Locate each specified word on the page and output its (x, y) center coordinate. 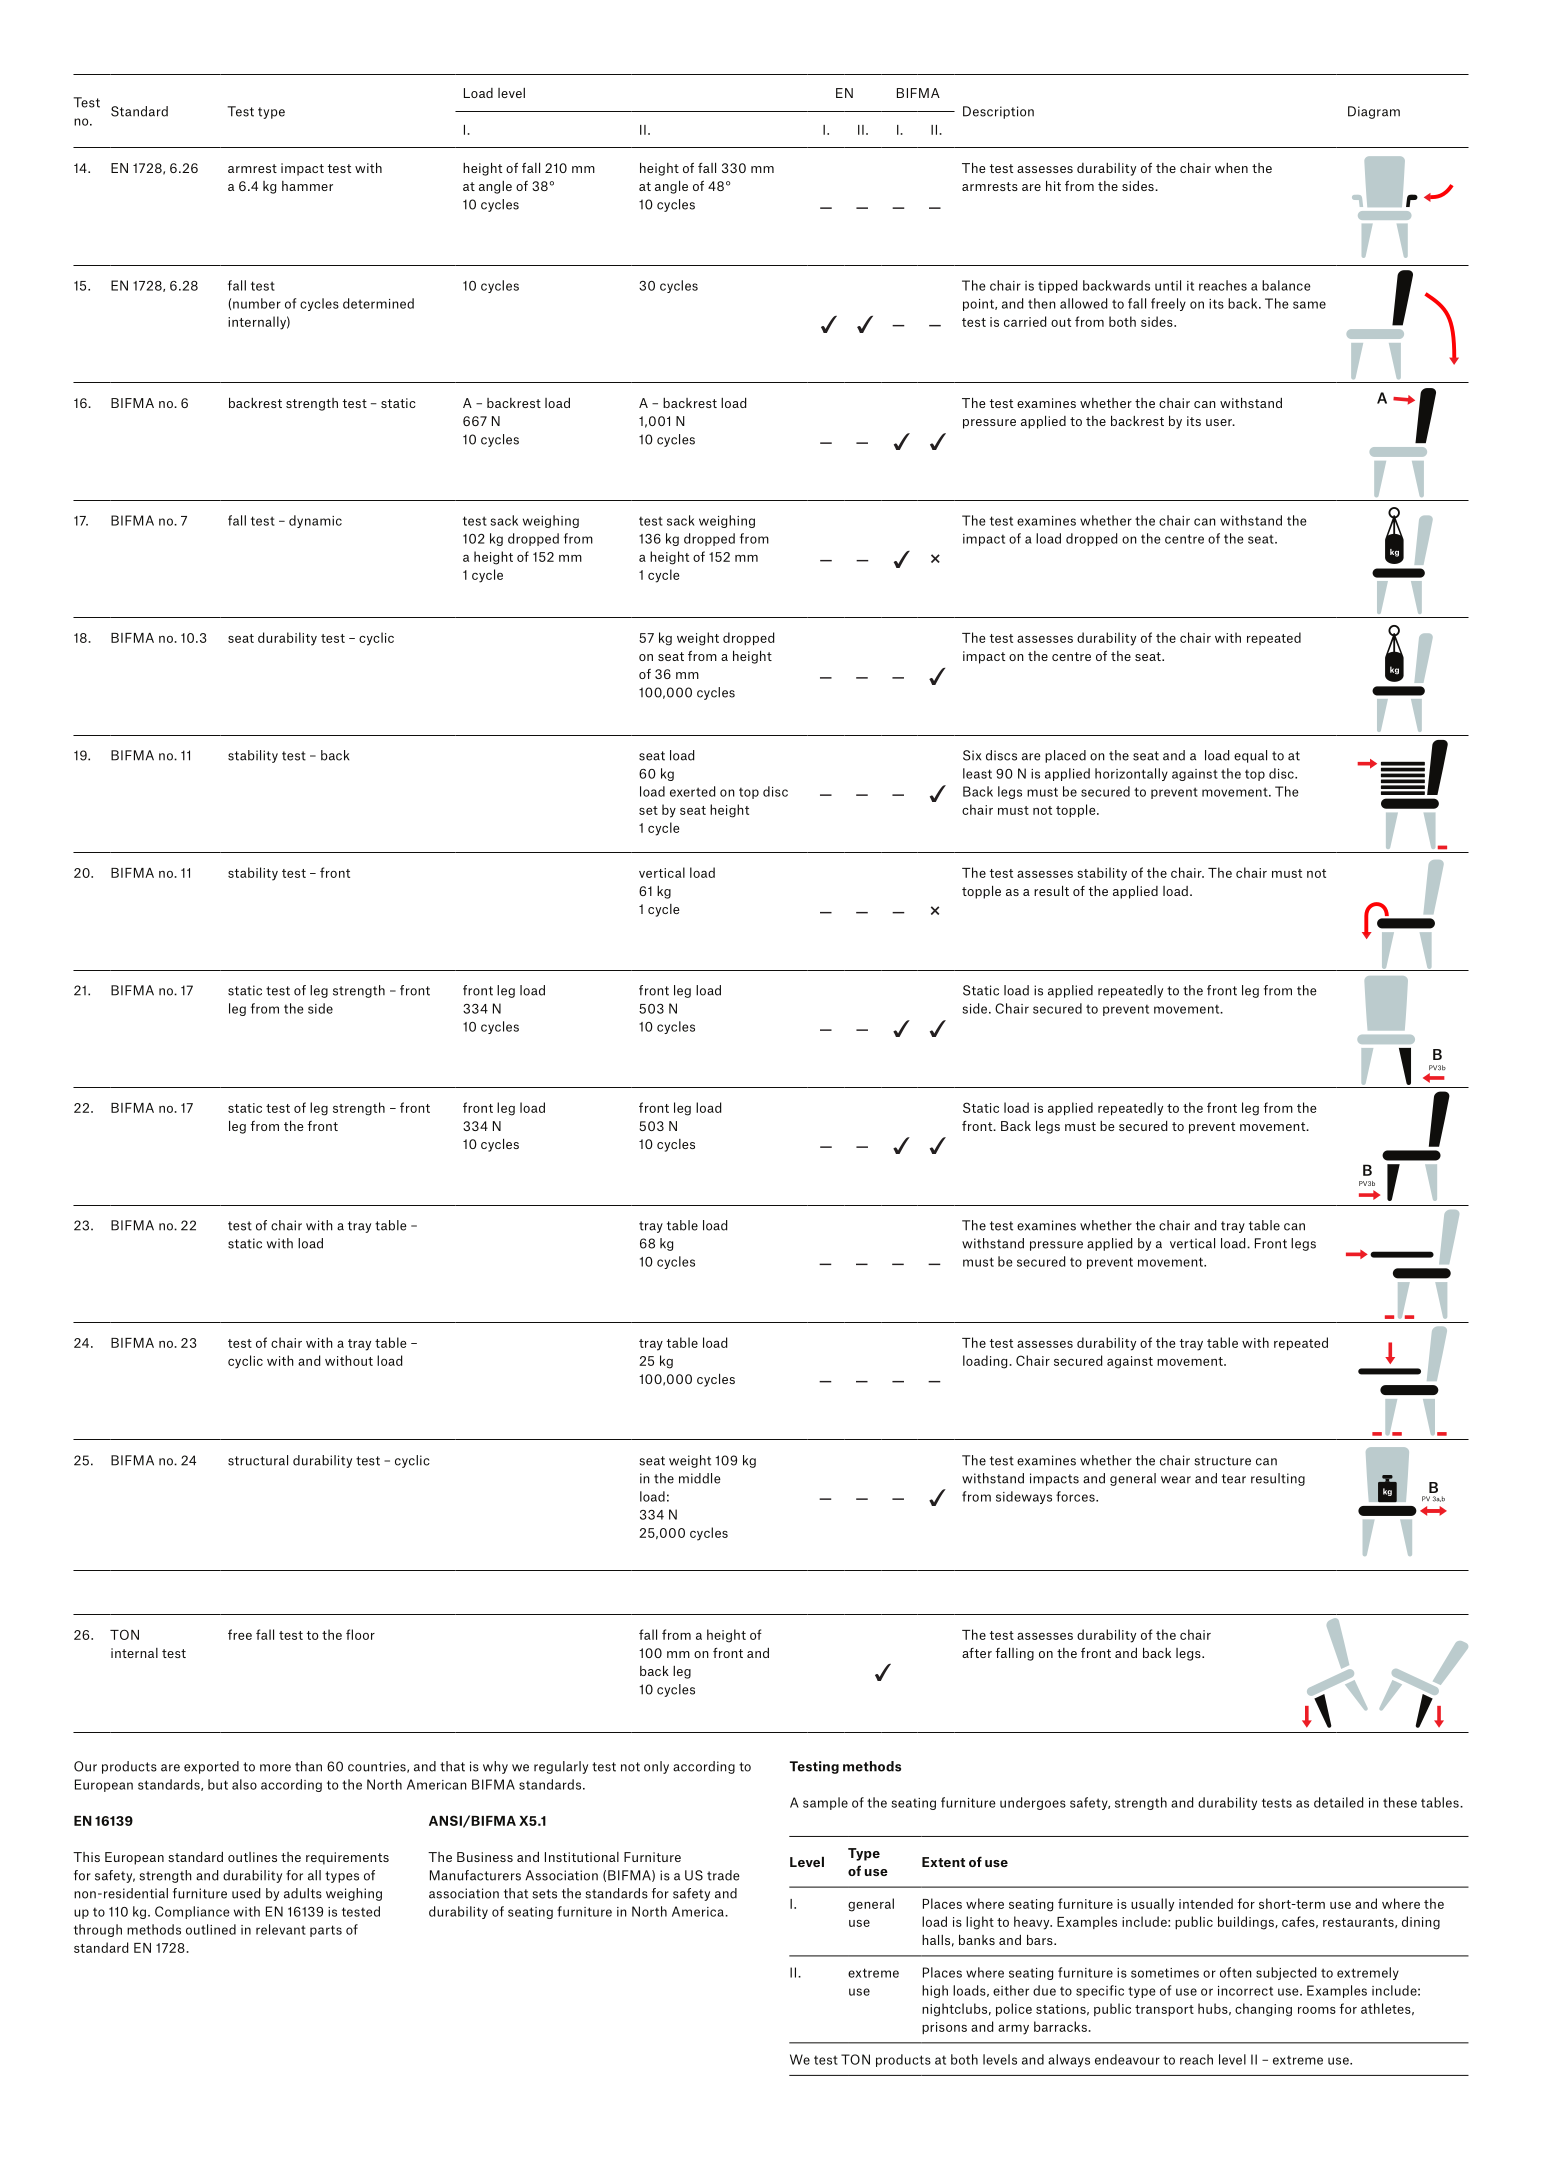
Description (998, 112)
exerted (693, 791)
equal (1250, 756)
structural (258, 1460)
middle (700, 1478)
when (1231, 168)
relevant (281, 1929)
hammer (307, 186)
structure (1222, 1461)
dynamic (315, 521)
